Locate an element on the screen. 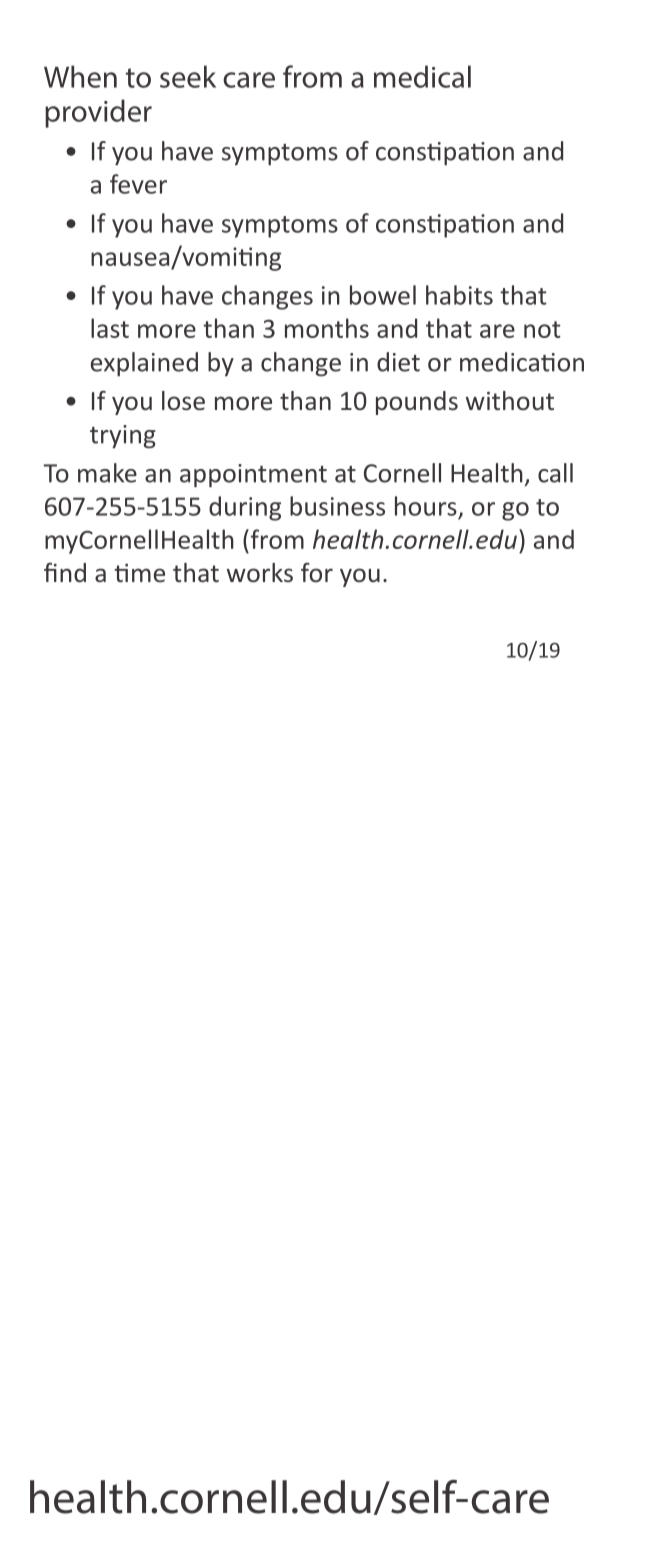  medical is located at coordinates (422, 76).
